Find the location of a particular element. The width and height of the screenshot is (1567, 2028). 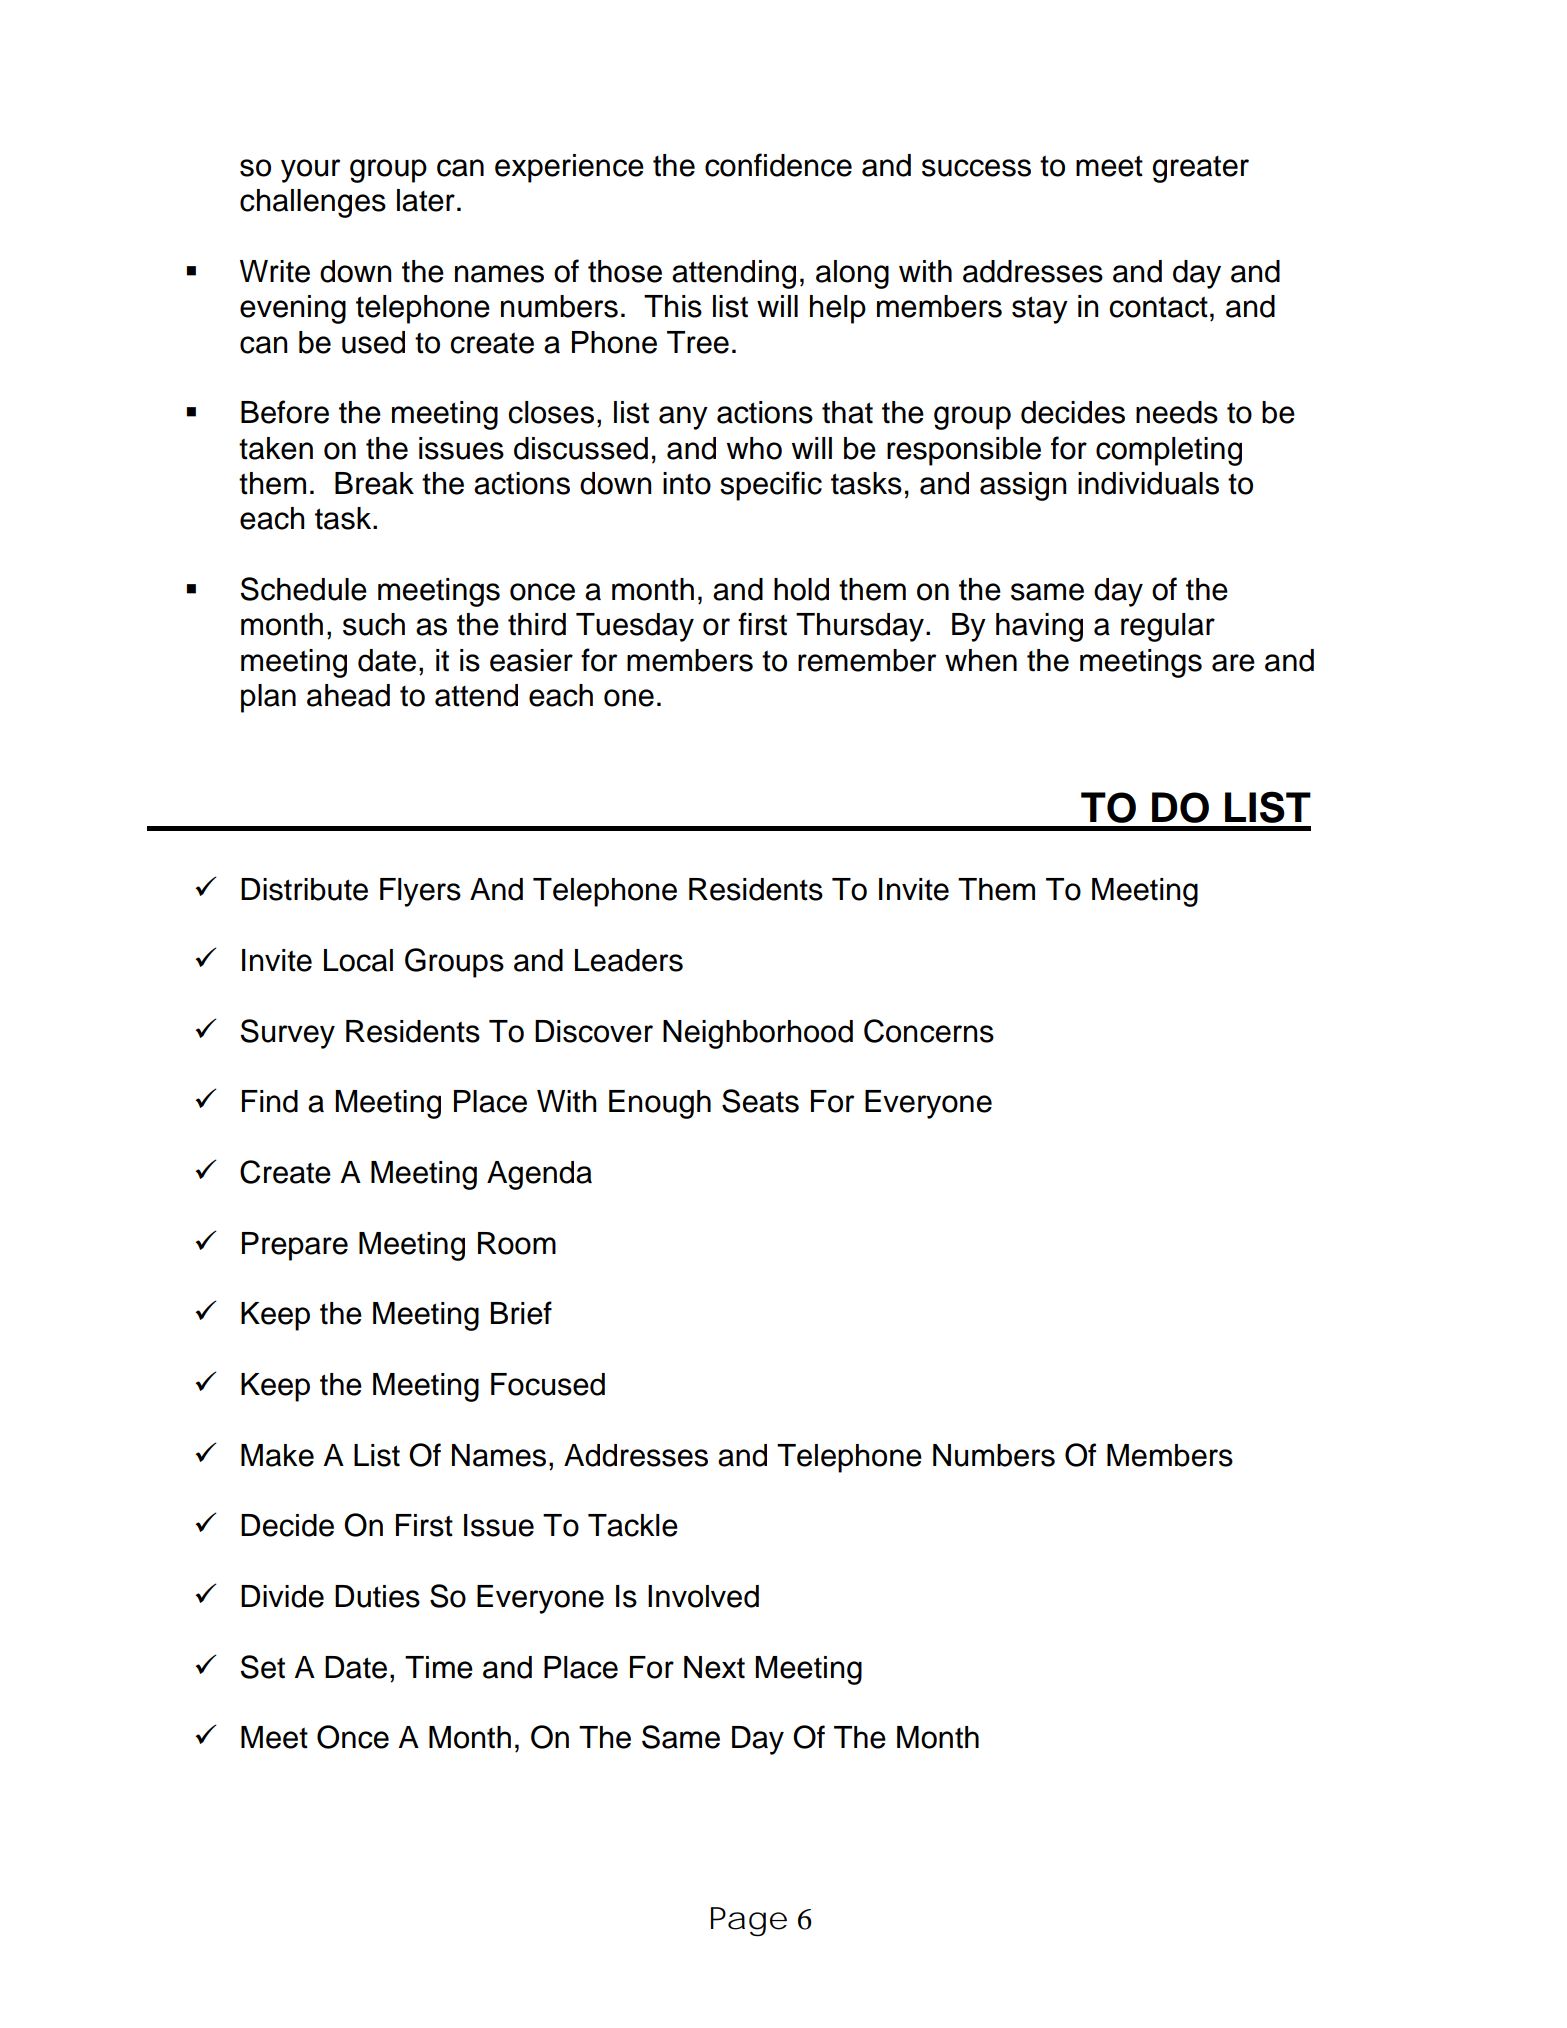

having is located at coordinates (1039, 627).
